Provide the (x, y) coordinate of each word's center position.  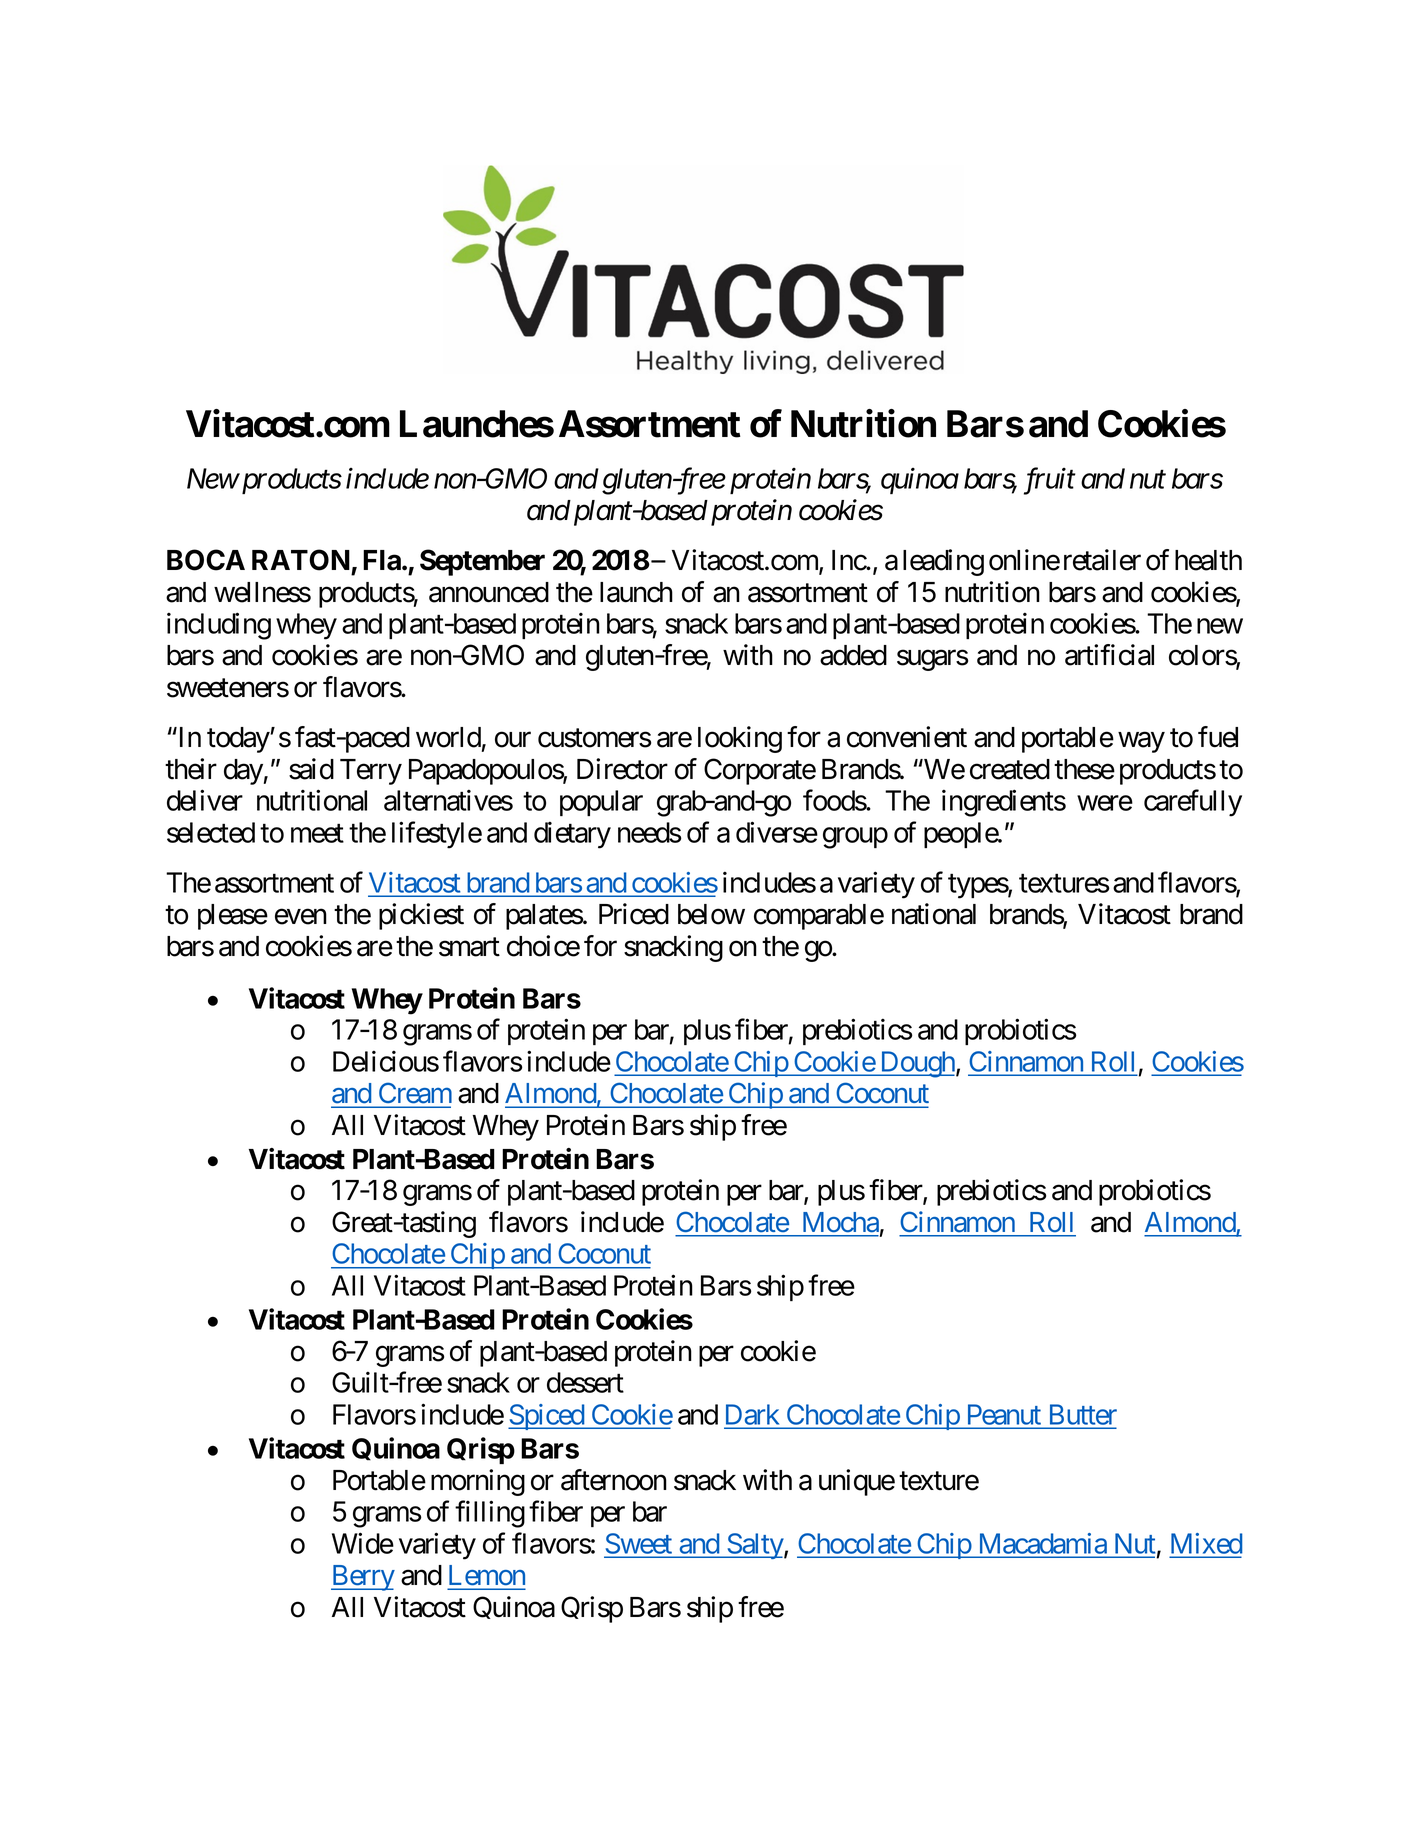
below (711, 914)
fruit (1050, 481)
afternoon (614, 1480)
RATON (301, 560)
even (301, 917)
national (934, 914)
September (482, 562)
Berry (363, 1578)
